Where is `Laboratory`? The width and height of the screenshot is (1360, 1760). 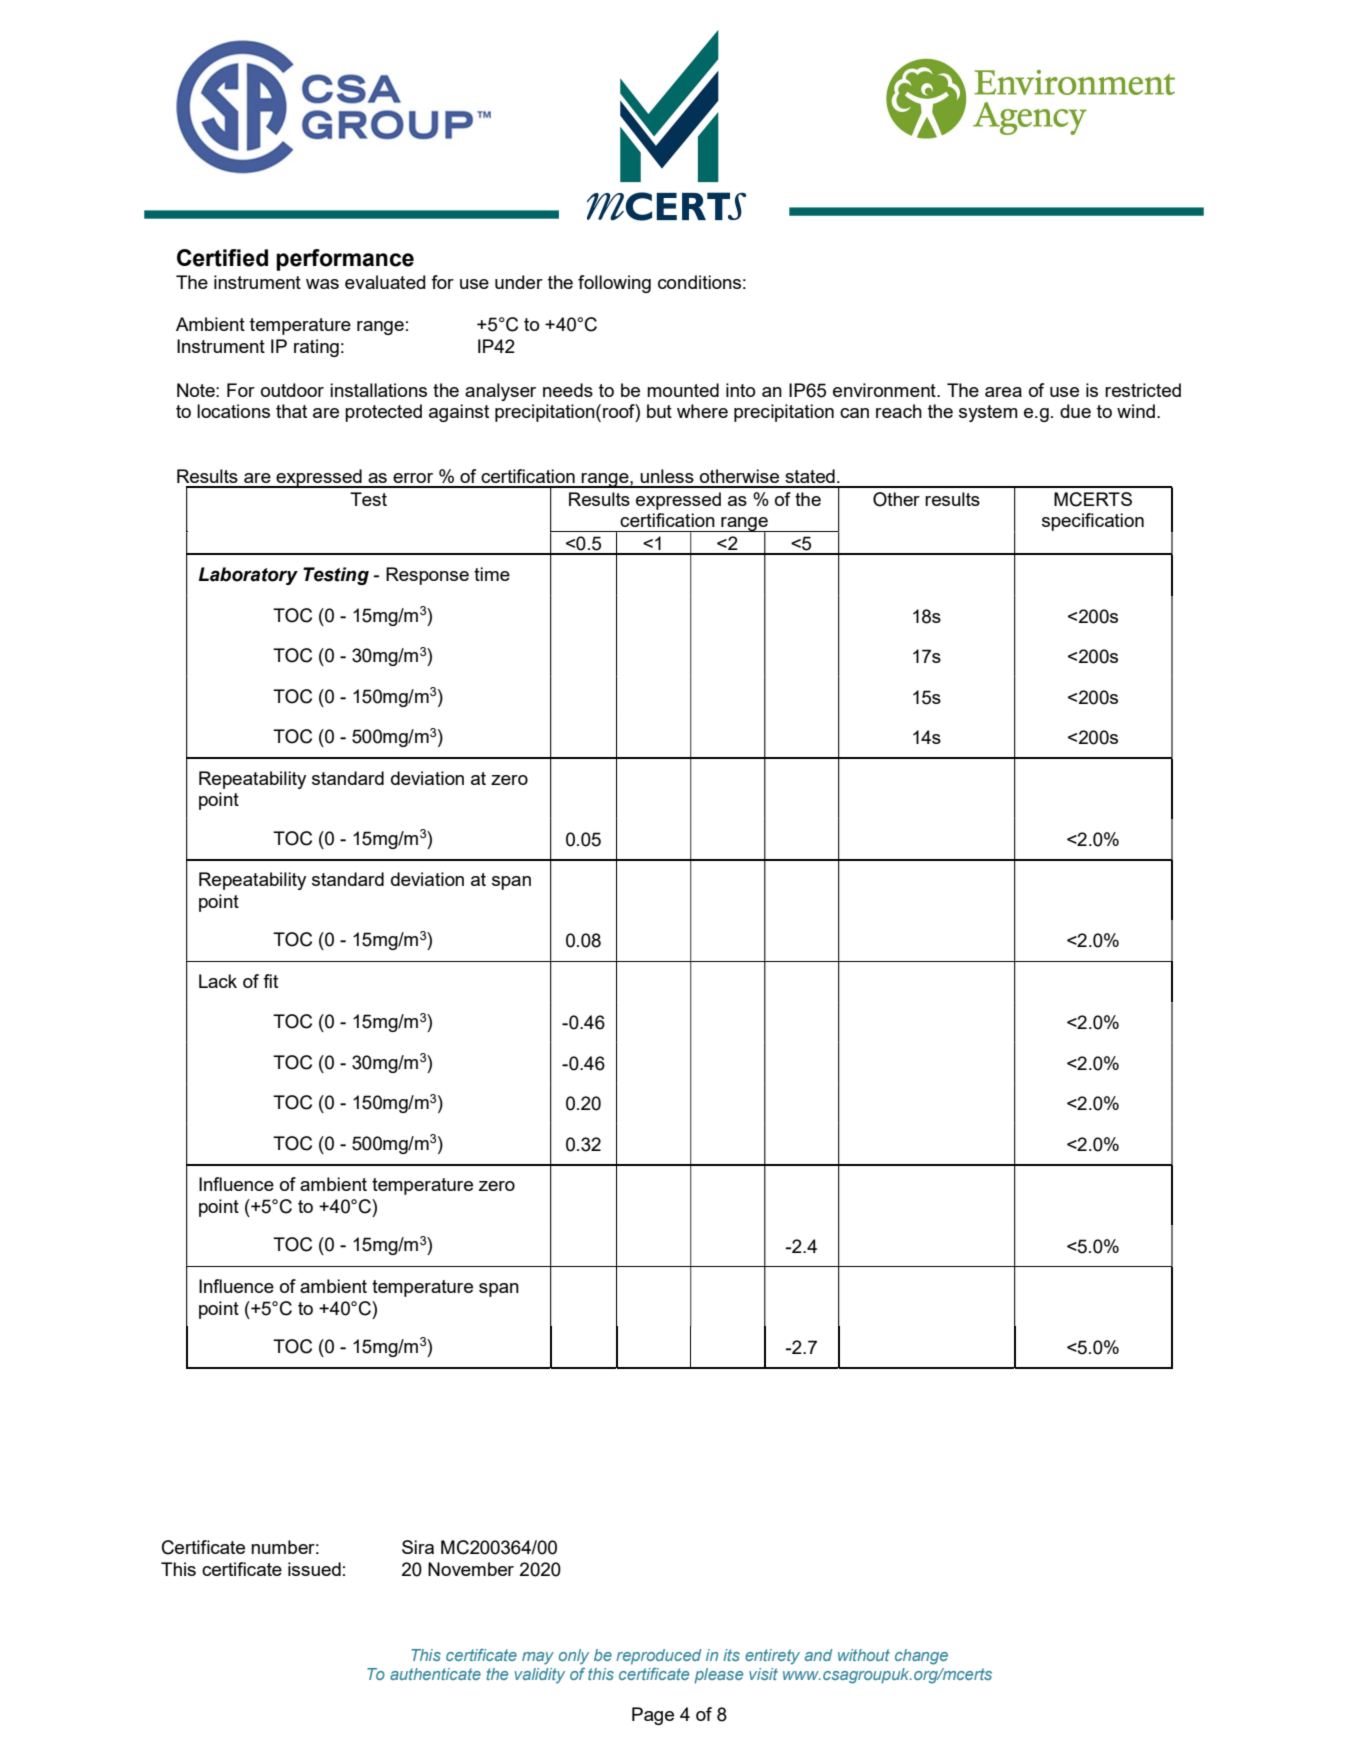
Laboratory is located at coordinates (248, 576).
